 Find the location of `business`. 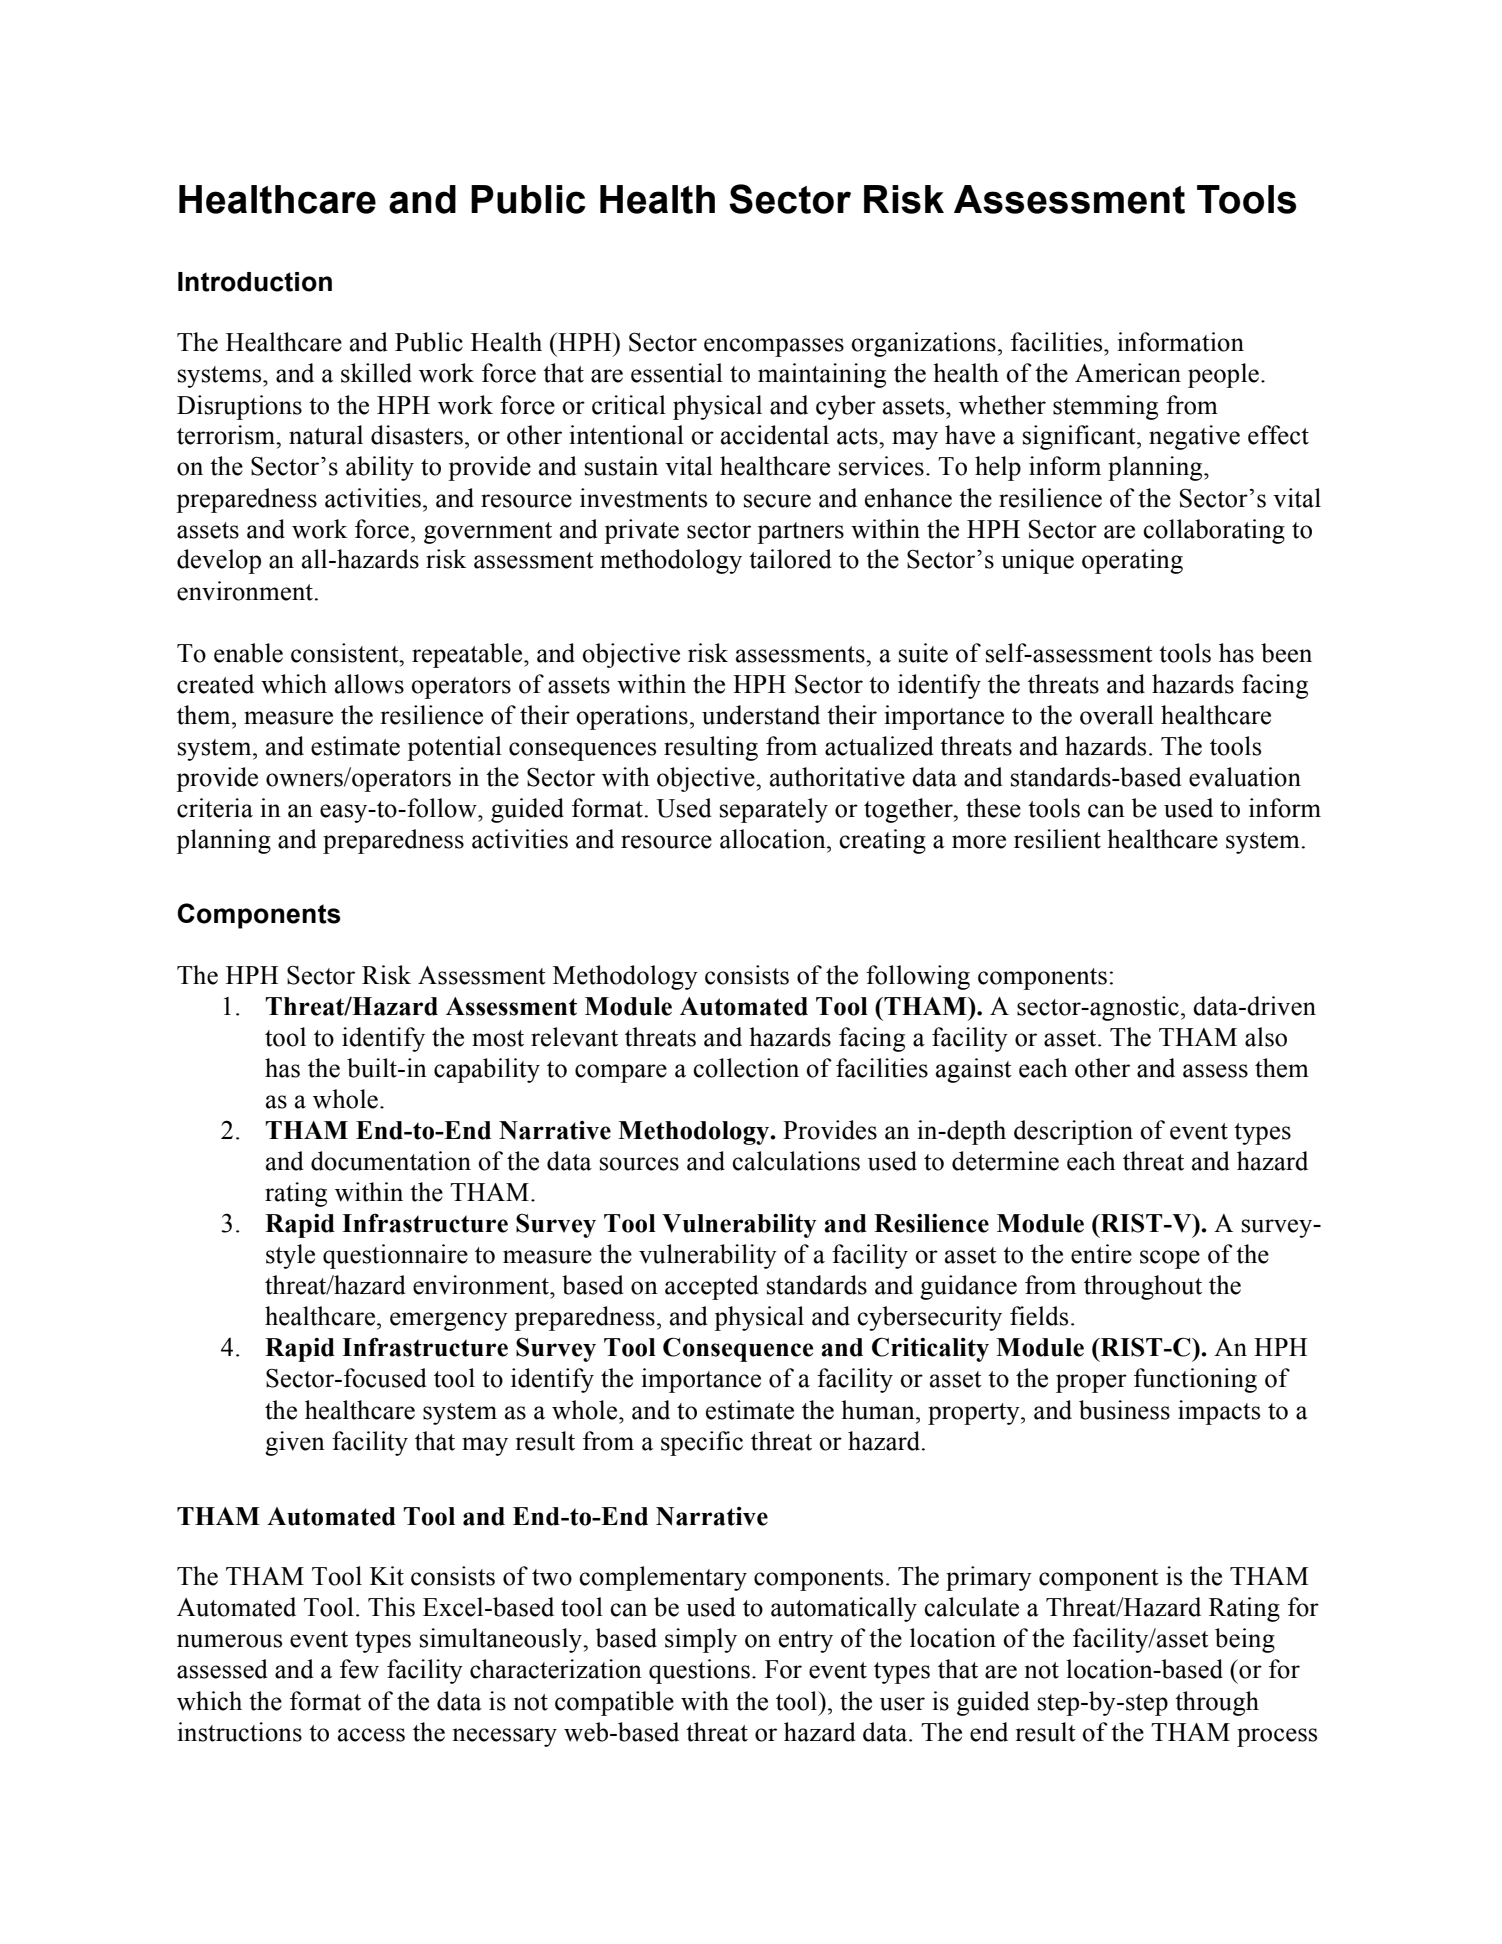

business is located at coordinates (1124, 1410).
